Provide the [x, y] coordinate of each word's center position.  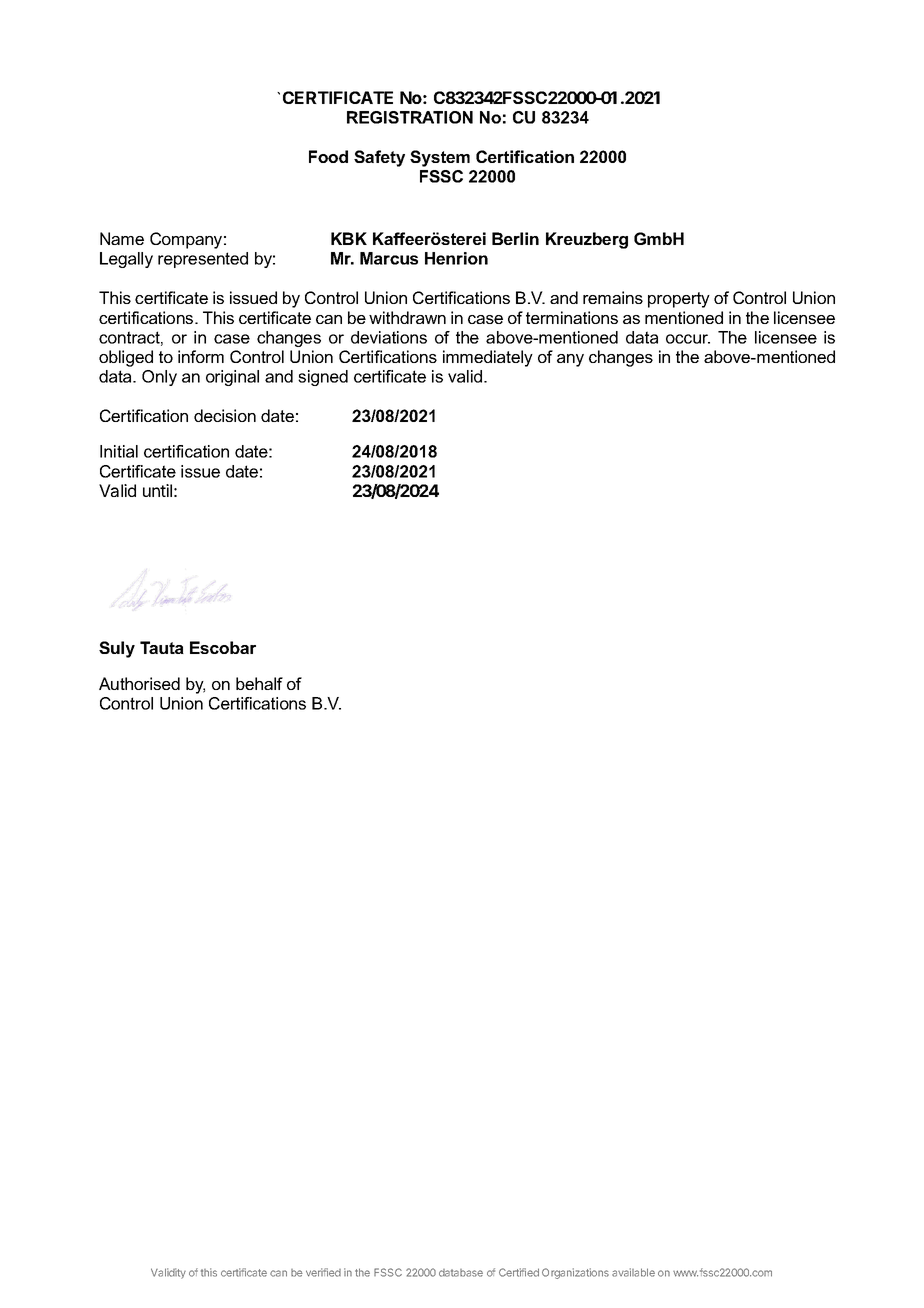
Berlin [515, 238]
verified [323, 1272]
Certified [519, 1272]
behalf [259, 683]
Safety [379, 158]
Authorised [139, 683]
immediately [488, 358]
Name [122, 238]
